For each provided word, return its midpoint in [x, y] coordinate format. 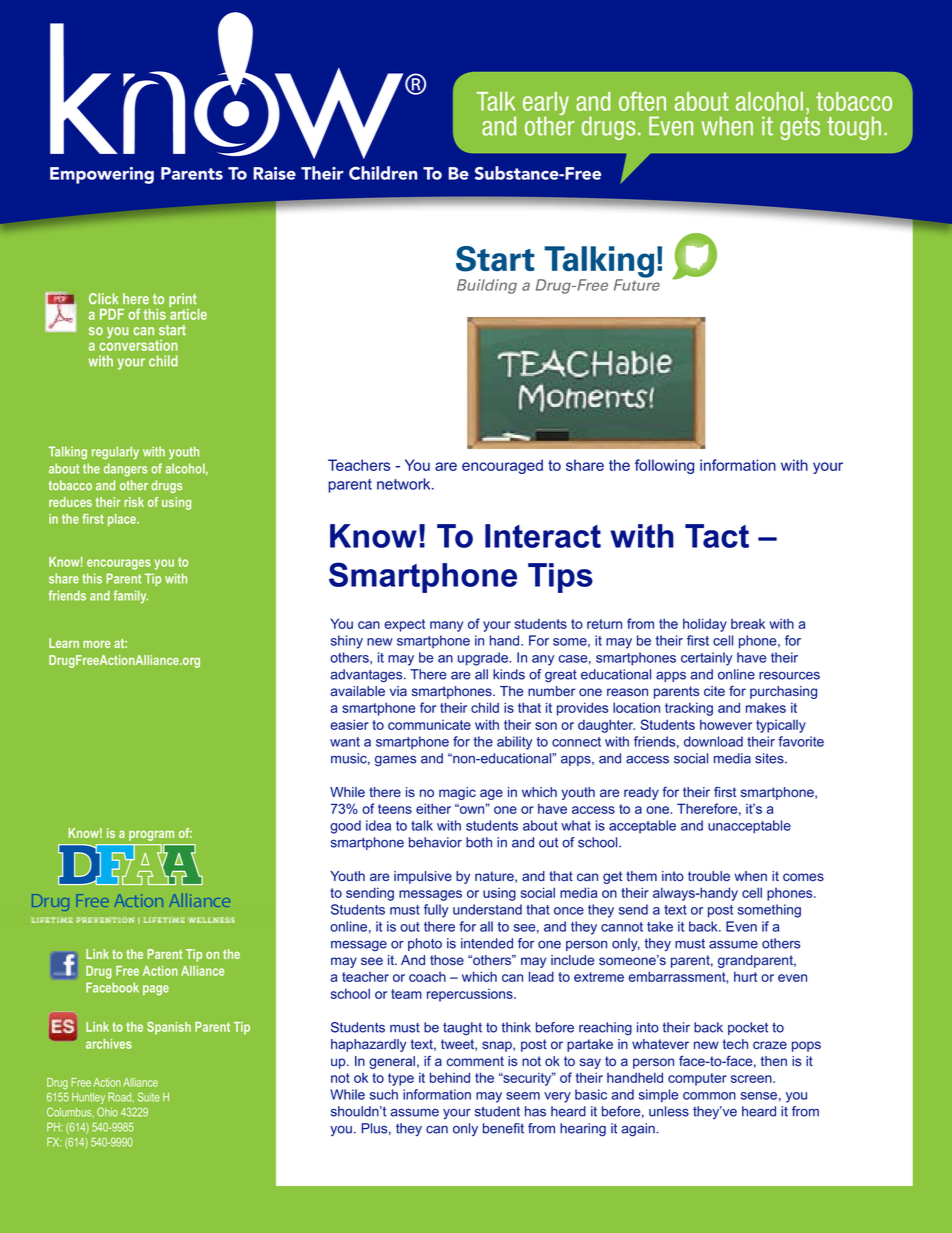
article [188, 313]
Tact [717, 536]
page [156, 990]
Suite [149, 1097]
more [96, 644]
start [172, 330]
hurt [745, 976]
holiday [705, 625]
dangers [125, 470]
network [405, 484]
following [664, 466]
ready [641, 793]
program [151, 835]
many [446, 626]
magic [457, 793]
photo [425, 944]
